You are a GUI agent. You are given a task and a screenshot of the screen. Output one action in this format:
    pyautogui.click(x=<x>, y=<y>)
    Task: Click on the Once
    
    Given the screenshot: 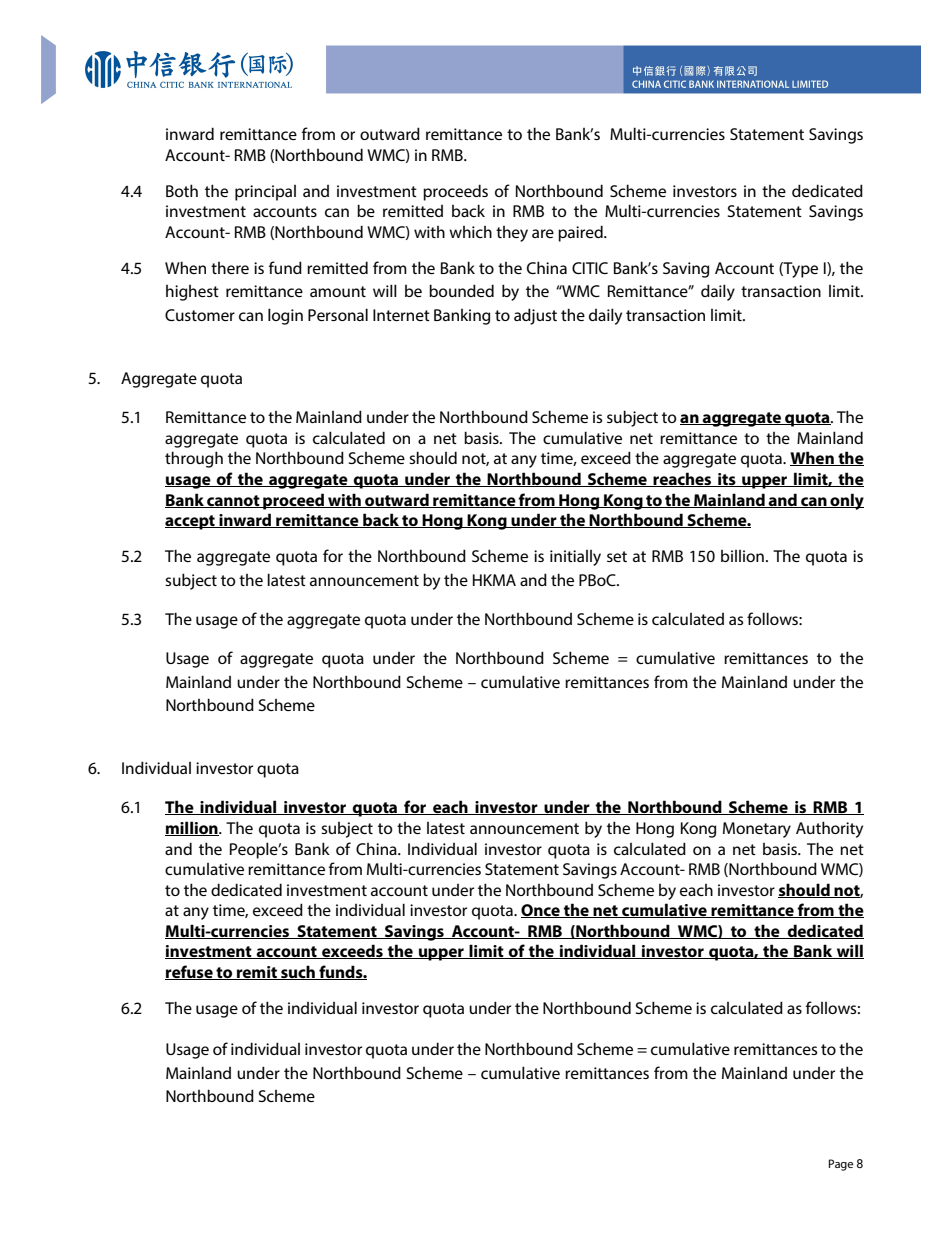 What is the action you would take?
    pyautogui.click(x=541, y=911)
